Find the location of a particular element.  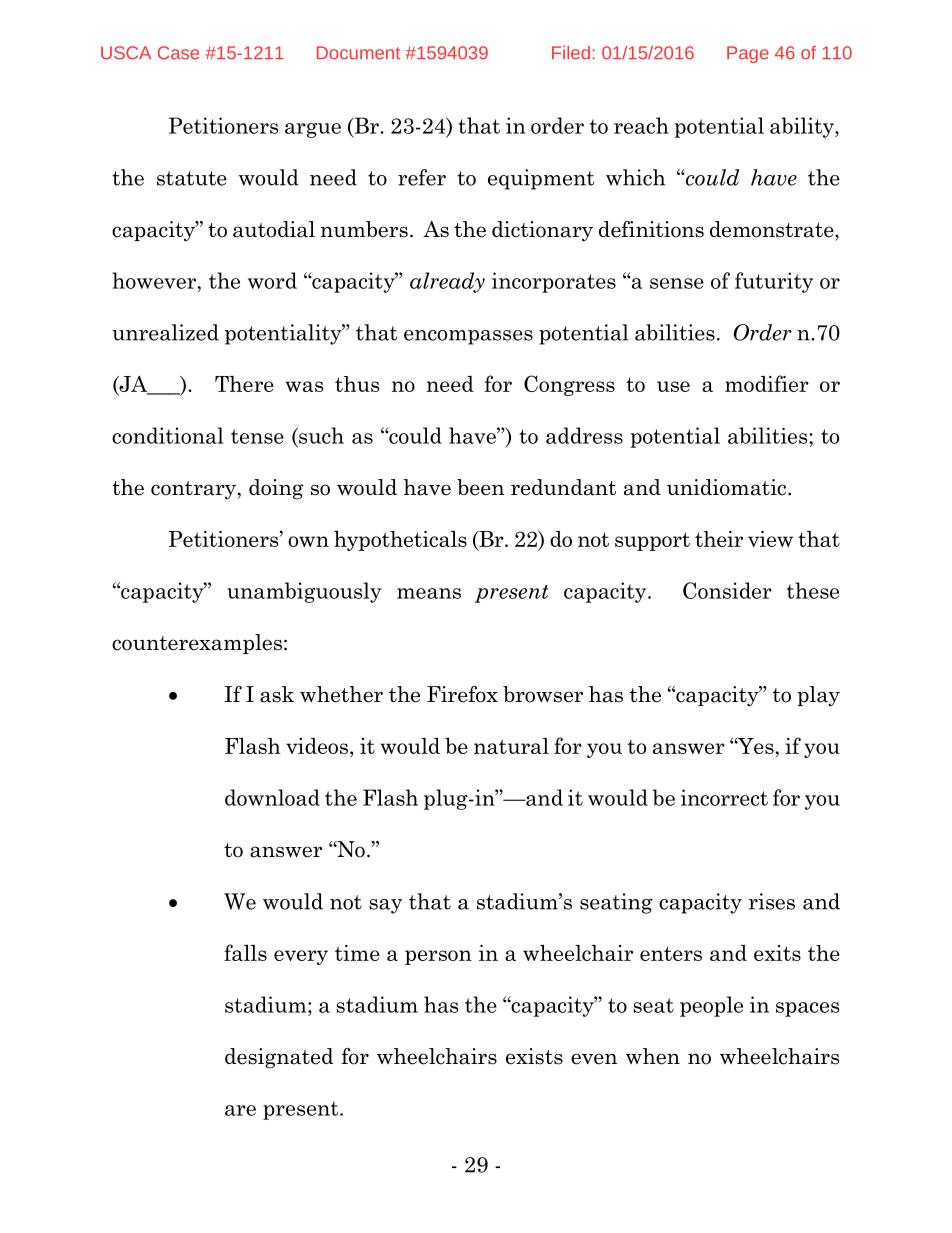

already is located at coordinates (447, 282).
